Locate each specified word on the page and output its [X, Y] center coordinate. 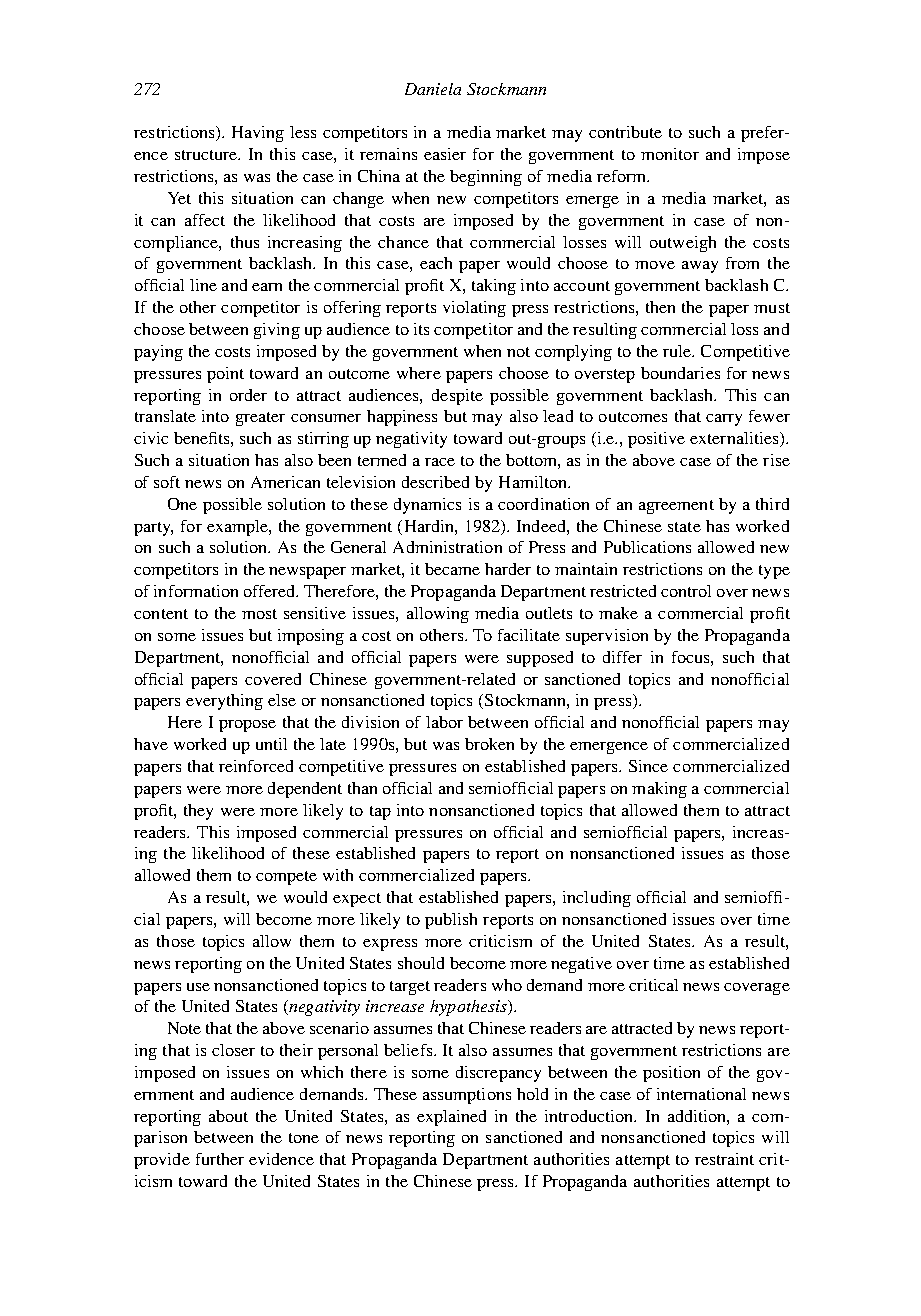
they [198, 812]
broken [489, 744]
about [228, 1116]
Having [258, 134]
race [440, 462]
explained [451, 1118]
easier [445, 154]
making [659, 790]
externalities [735, 439]
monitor [670, 154]
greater [260, 419]
